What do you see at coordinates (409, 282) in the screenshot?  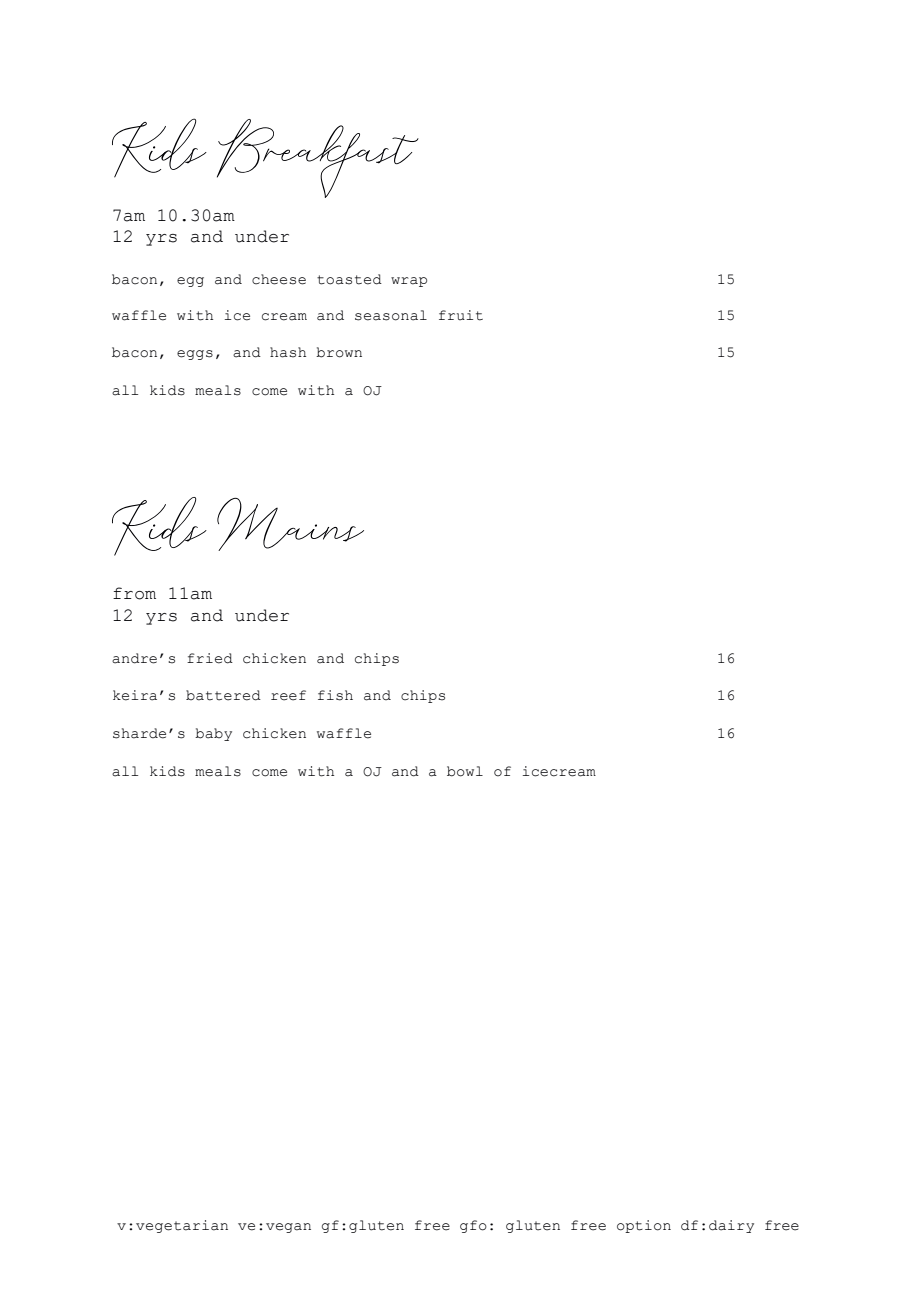 I see `wrap` at bounding box center [409, 282].
